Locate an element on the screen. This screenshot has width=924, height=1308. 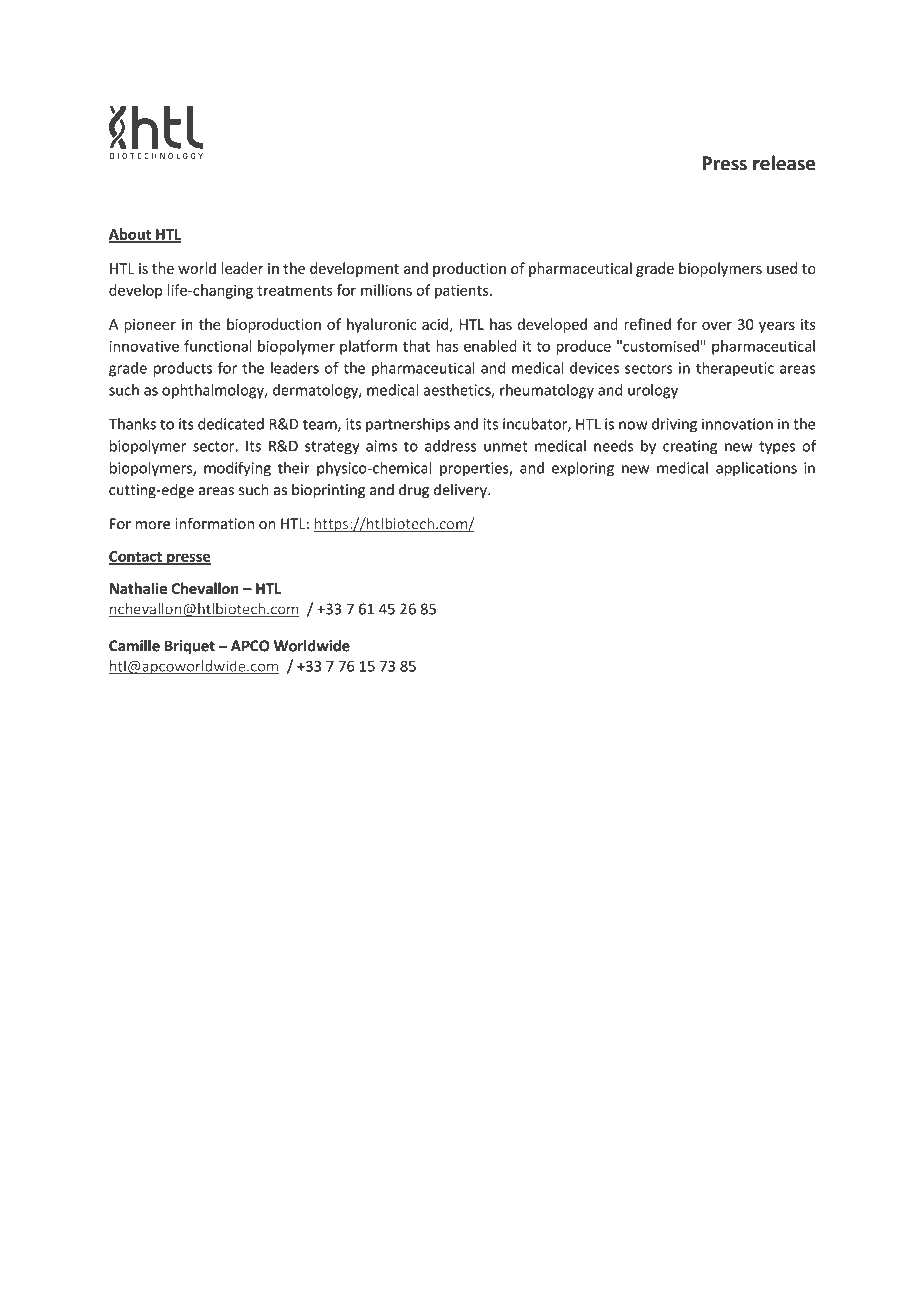
Camille is located at coordinates (134, 645).
